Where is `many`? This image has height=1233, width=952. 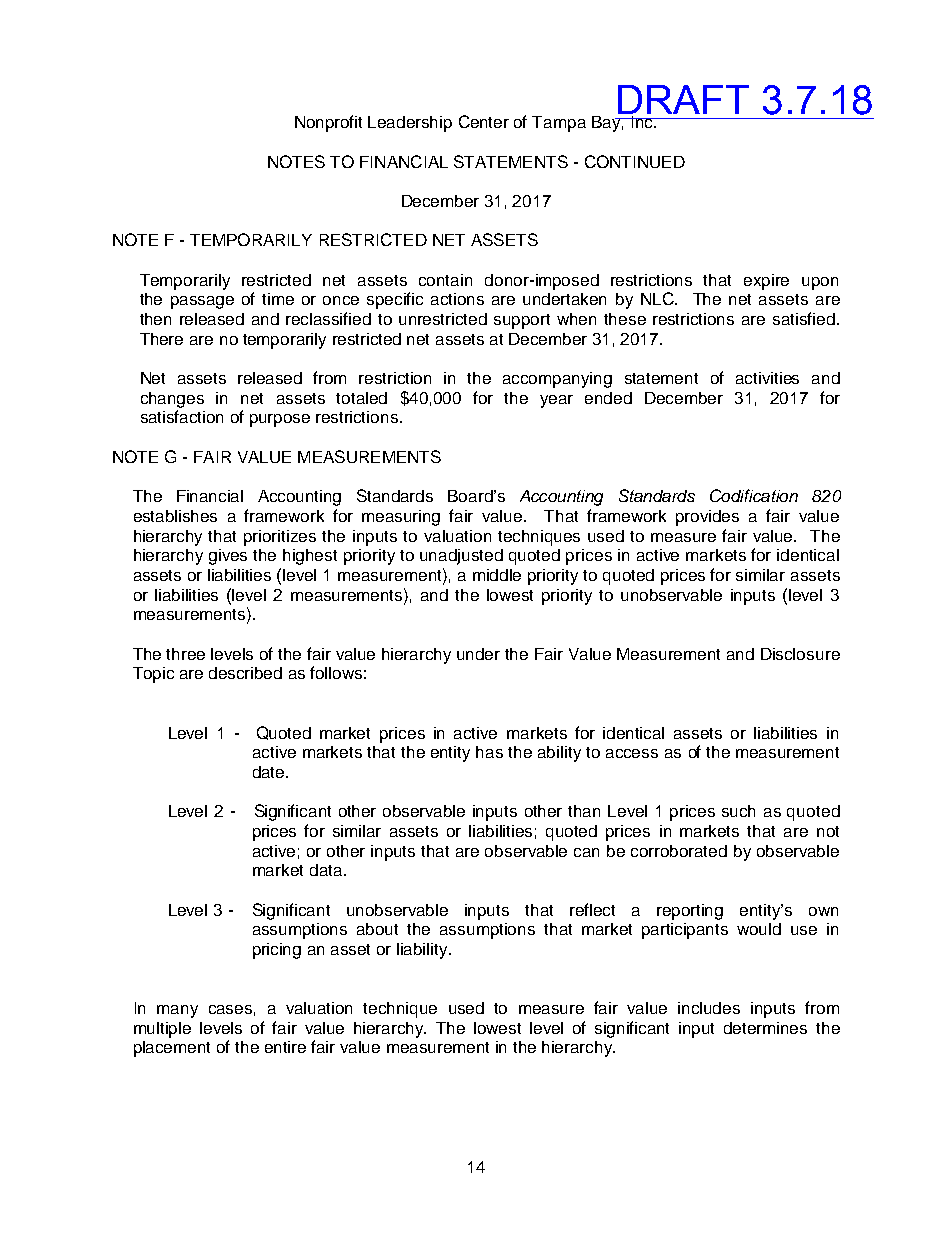
many is located at coordinates (177, 1011).
